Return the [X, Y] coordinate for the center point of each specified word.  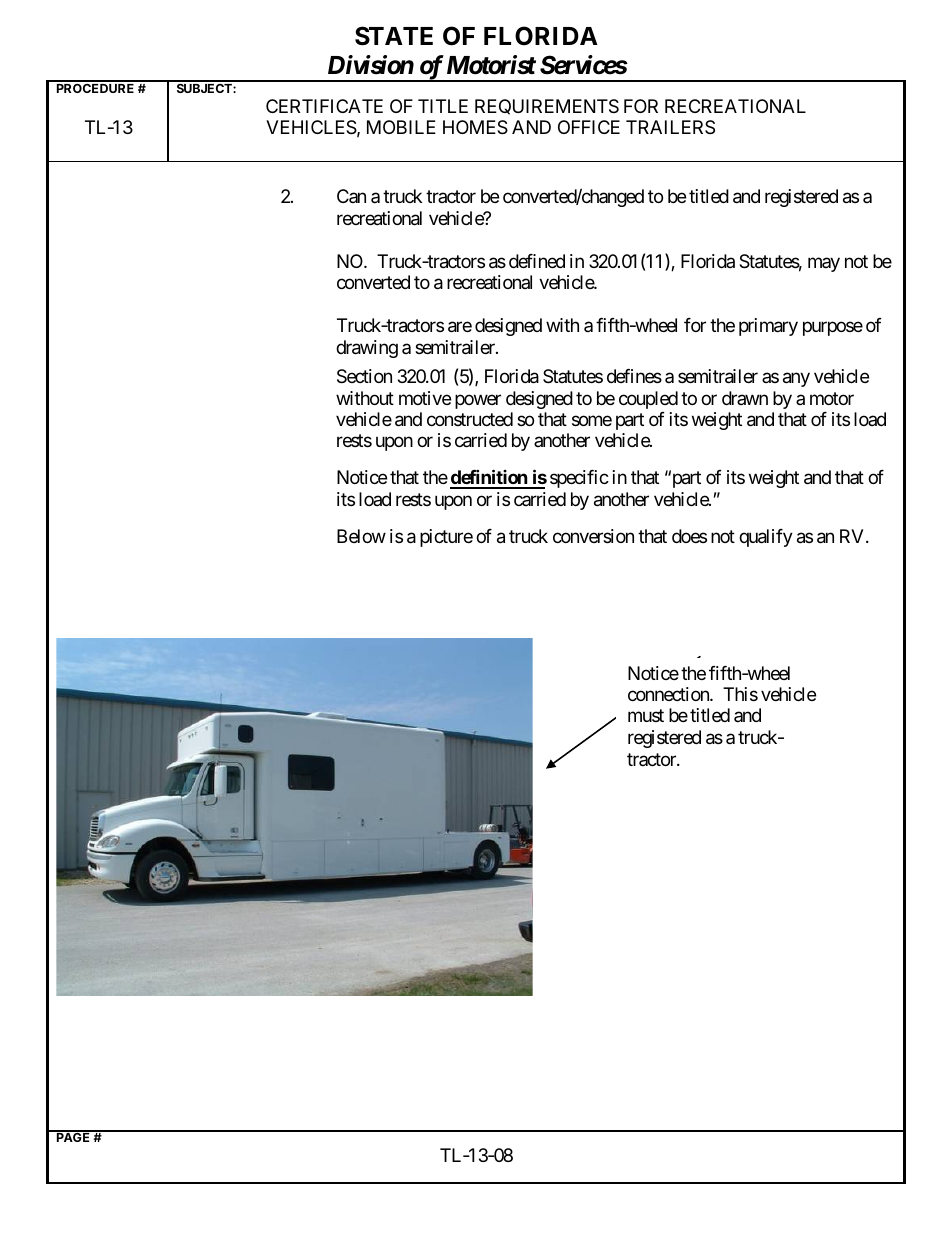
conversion [593, 536]
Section [364, 376]
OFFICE [589, 127]
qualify [766, 538]
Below [361, 536]
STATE [394, 36]
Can [351, 196]
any [796, 379]
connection [669, 694]
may [824, 264]
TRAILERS [670, 127]
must [646, 716]
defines [634, 376]
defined [537, 261]
